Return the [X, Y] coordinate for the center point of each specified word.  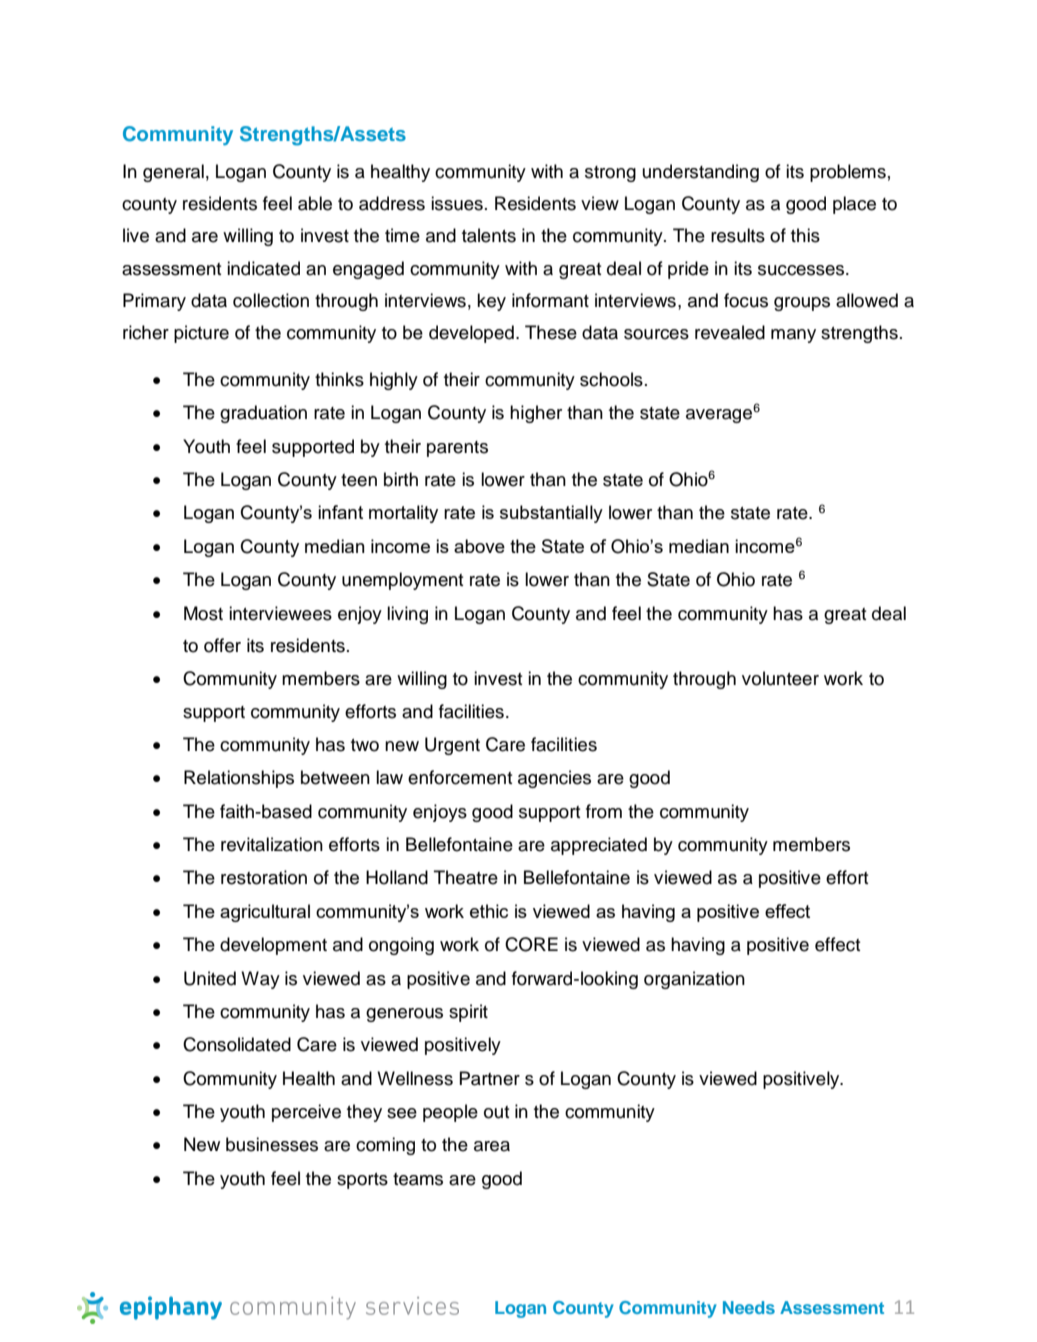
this [805, 235]
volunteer [780, 678]
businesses [272, 1144]
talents [489, 235]
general [173, 173]
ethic [489, 911]
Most [203, 613]
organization [694, 980]
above [479, 546]
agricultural [265, 913]
